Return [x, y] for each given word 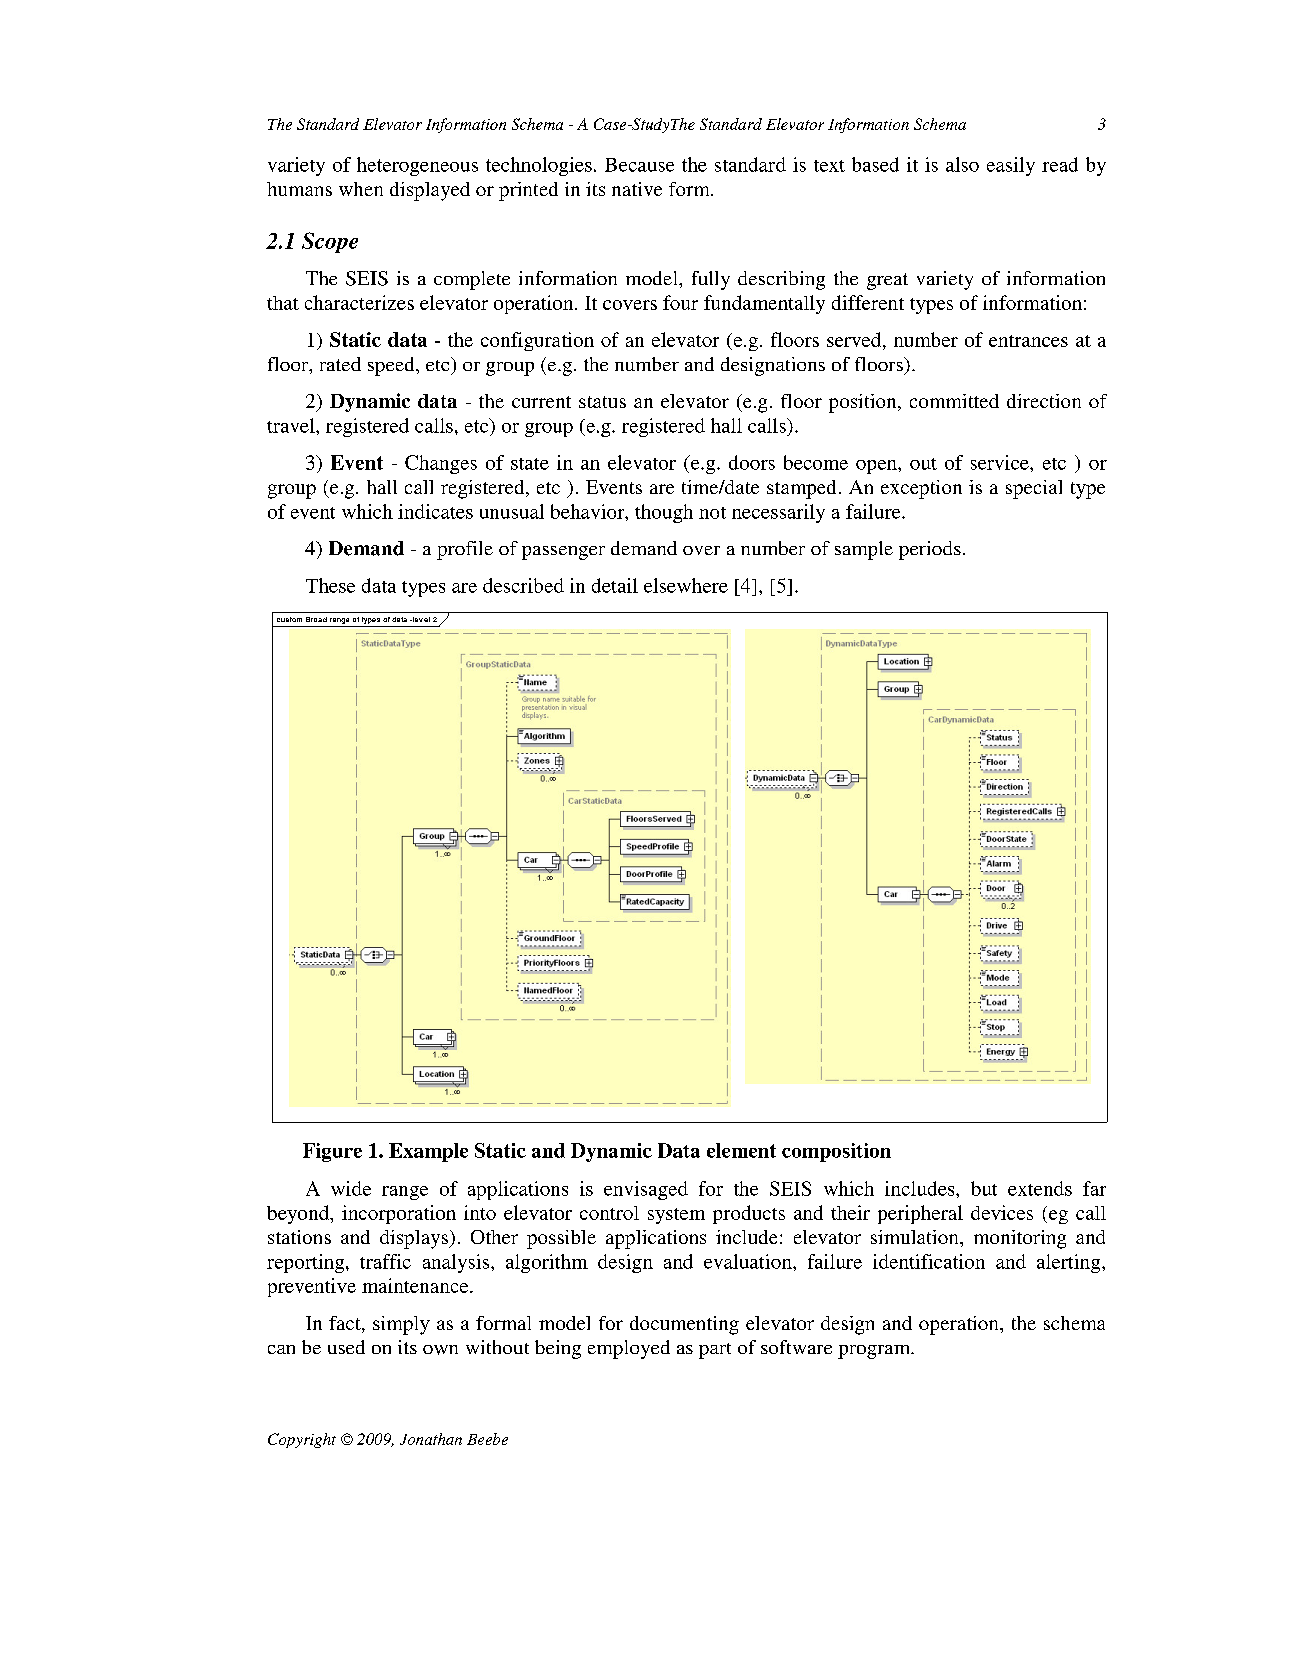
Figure [332, 1152]
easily [1011, 166]
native [637, 189]
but [984, 1188]
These [330, 585]
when [361, 189]
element [741, 1150]
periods [930, 550]
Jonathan [431, 1439]
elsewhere [686, 585]
